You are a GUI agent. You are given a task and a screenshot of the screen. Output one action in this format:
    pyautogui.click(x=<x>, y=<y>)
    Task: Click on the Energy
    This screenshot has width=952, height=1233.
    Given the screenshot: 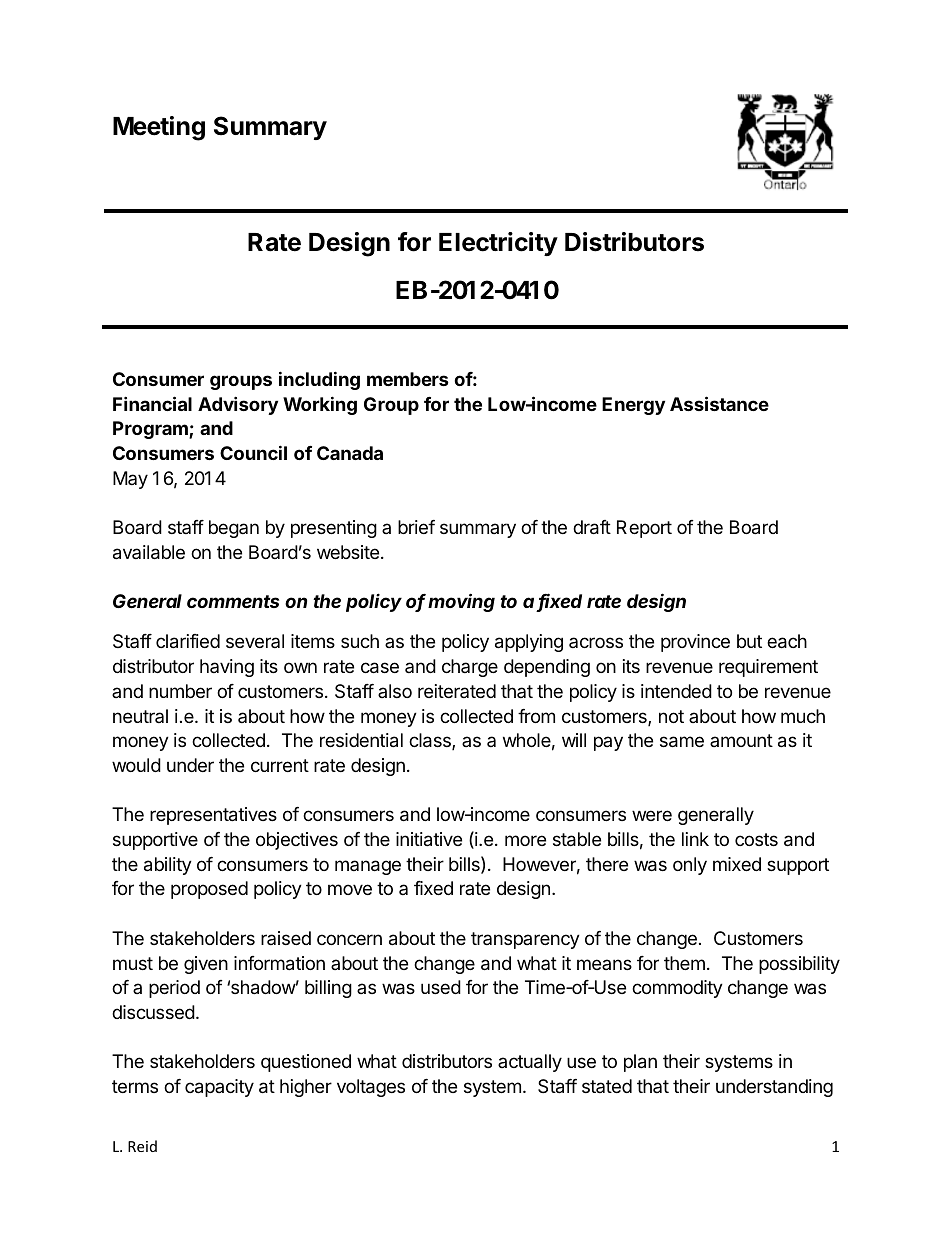 What is the action you would take?
    pyautogui.click(x=633, y=406)
